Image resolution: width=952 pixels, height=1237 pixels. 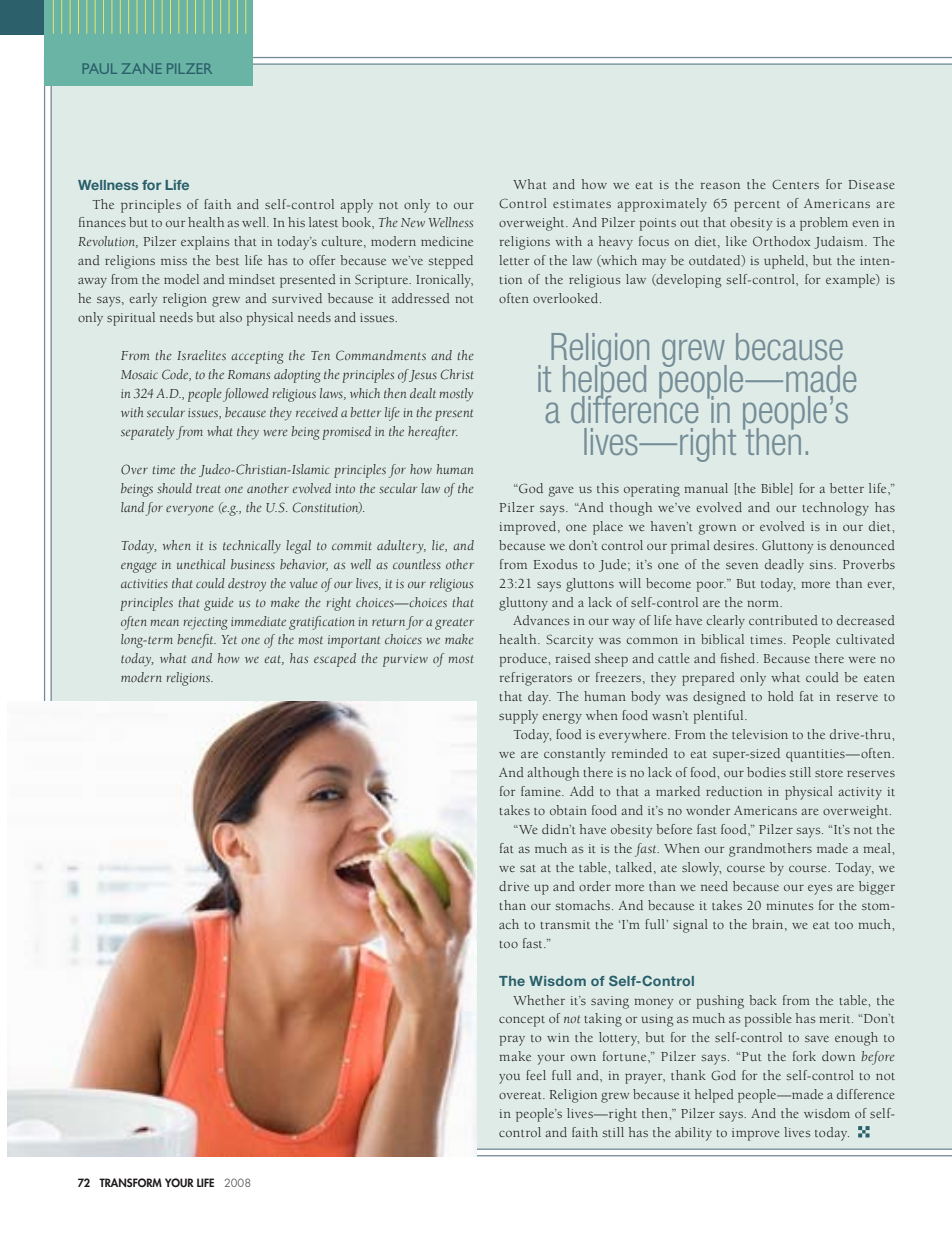 What do you see at coordinates (582, 203) in the document?
I see `estimates` at bounding box center [582, 203].
